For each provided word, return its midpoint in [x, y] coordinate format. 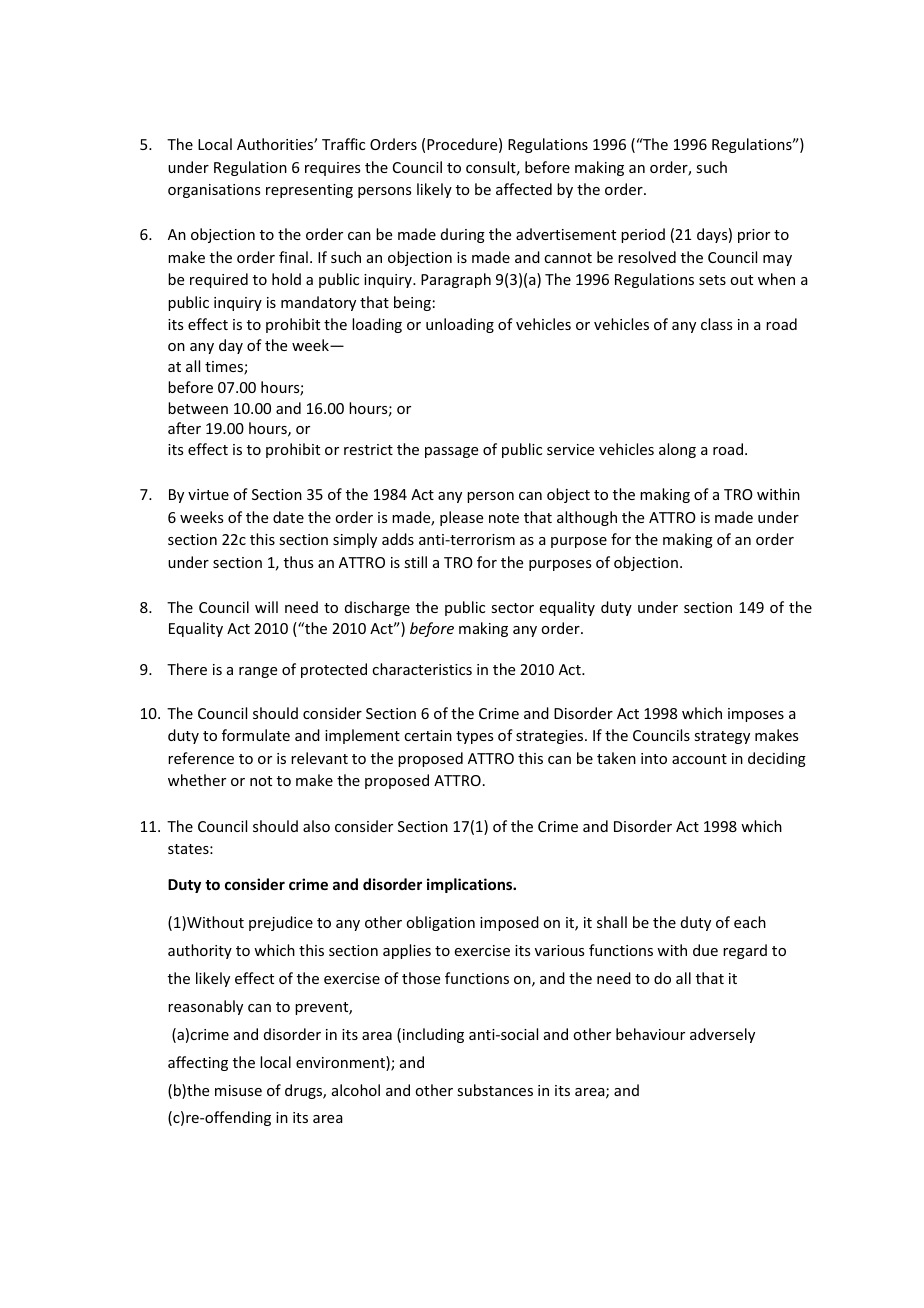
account [699, 759]
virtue [208, 494]
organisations [214, 191]
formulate [256, 735]
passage [451, 452]
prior [754, 236]
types [474, 737]
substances [495, 1090]
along [677, 450]
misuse [238, 1090]
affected [524, 189]
